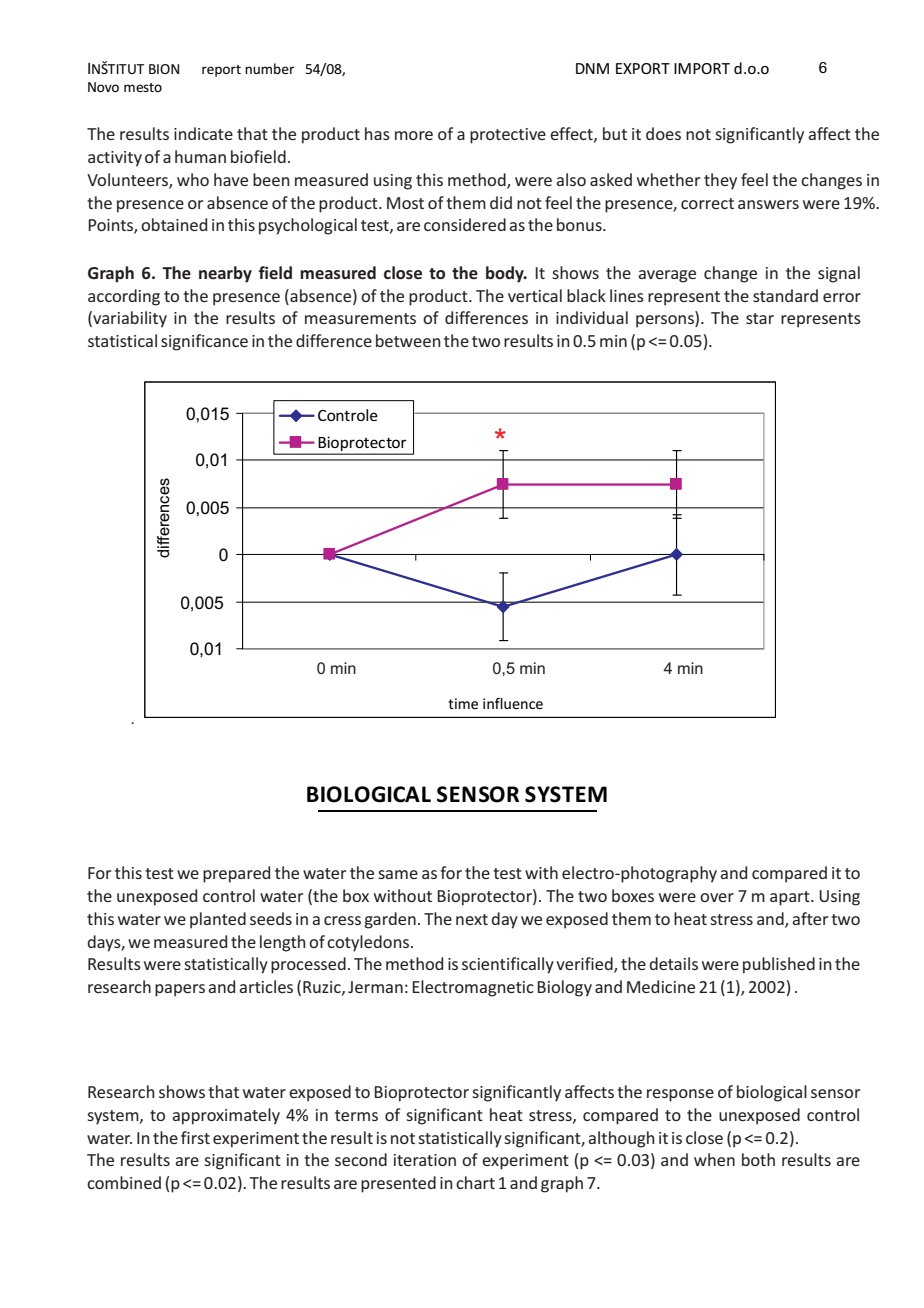 This screenshot has height=1308, width=924. Describe the element at coordinates (702, 68) in the screenshot. I see `IMPORT` at that location.
